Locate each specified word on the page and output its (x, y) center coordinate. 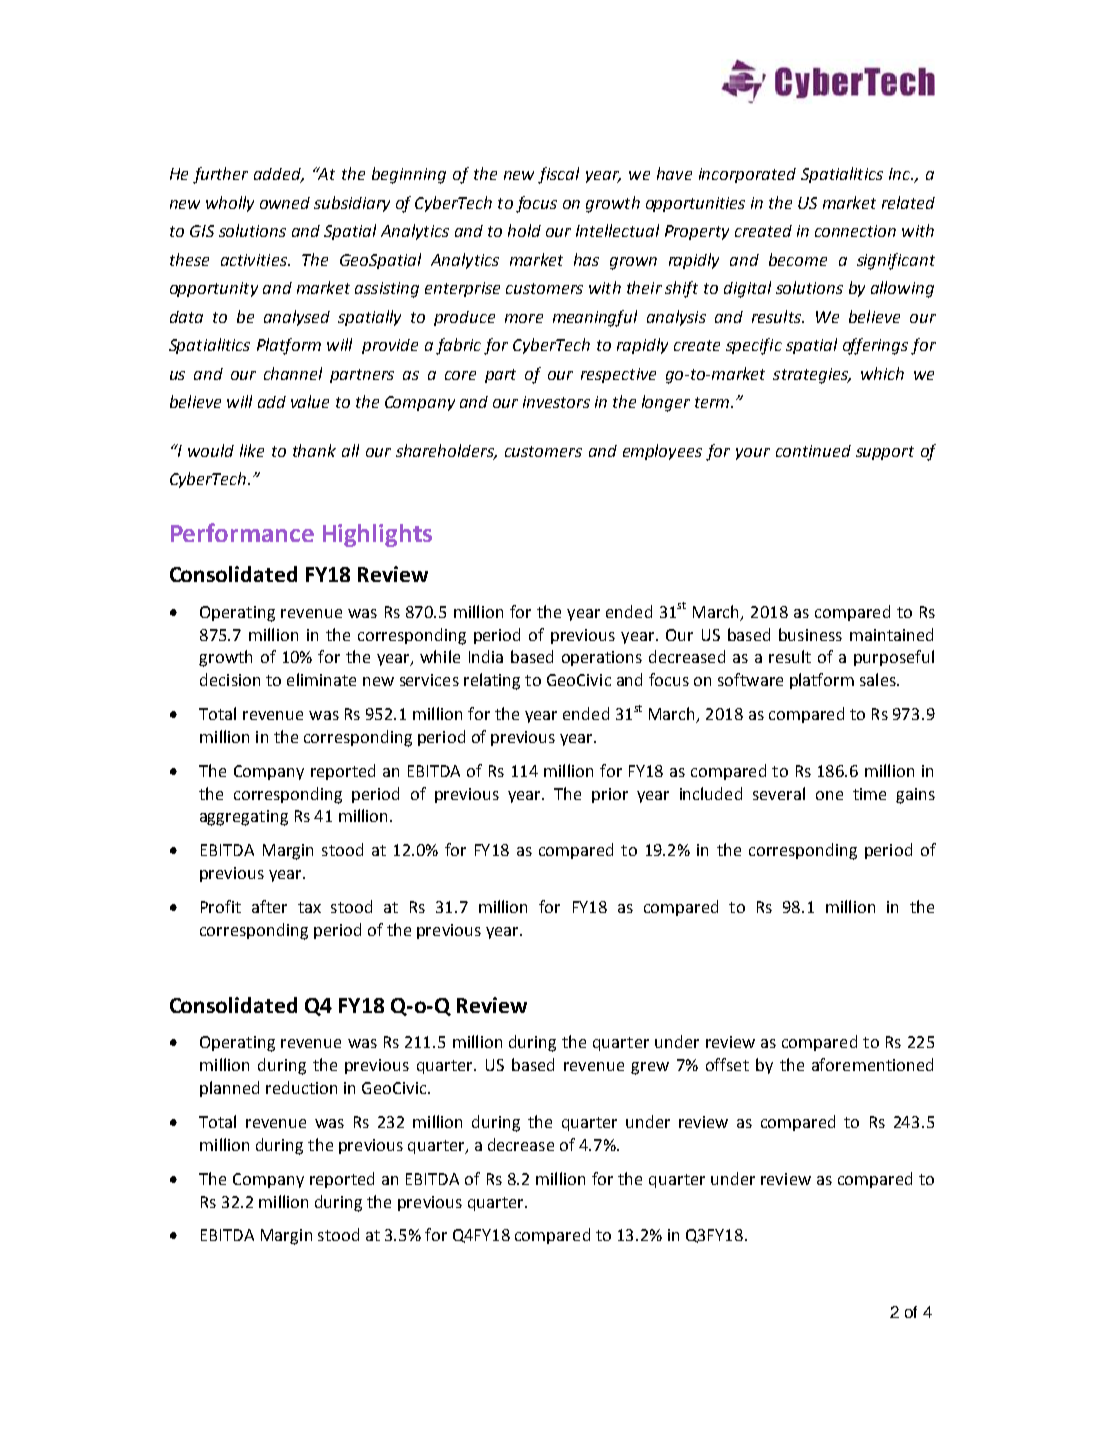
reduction (301, 1087)
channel (293, 373)
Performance (242, 532)
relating (492, 681)
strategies (811, 376)
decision (230, 679)
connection (855, 231)
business (810, 634)
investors (556, 402)
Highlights (377, 535)
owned (285, 203)
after (269, 906)
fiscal (558, 175)
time (869, 794)
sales (879, 679)
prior (610, 795)
